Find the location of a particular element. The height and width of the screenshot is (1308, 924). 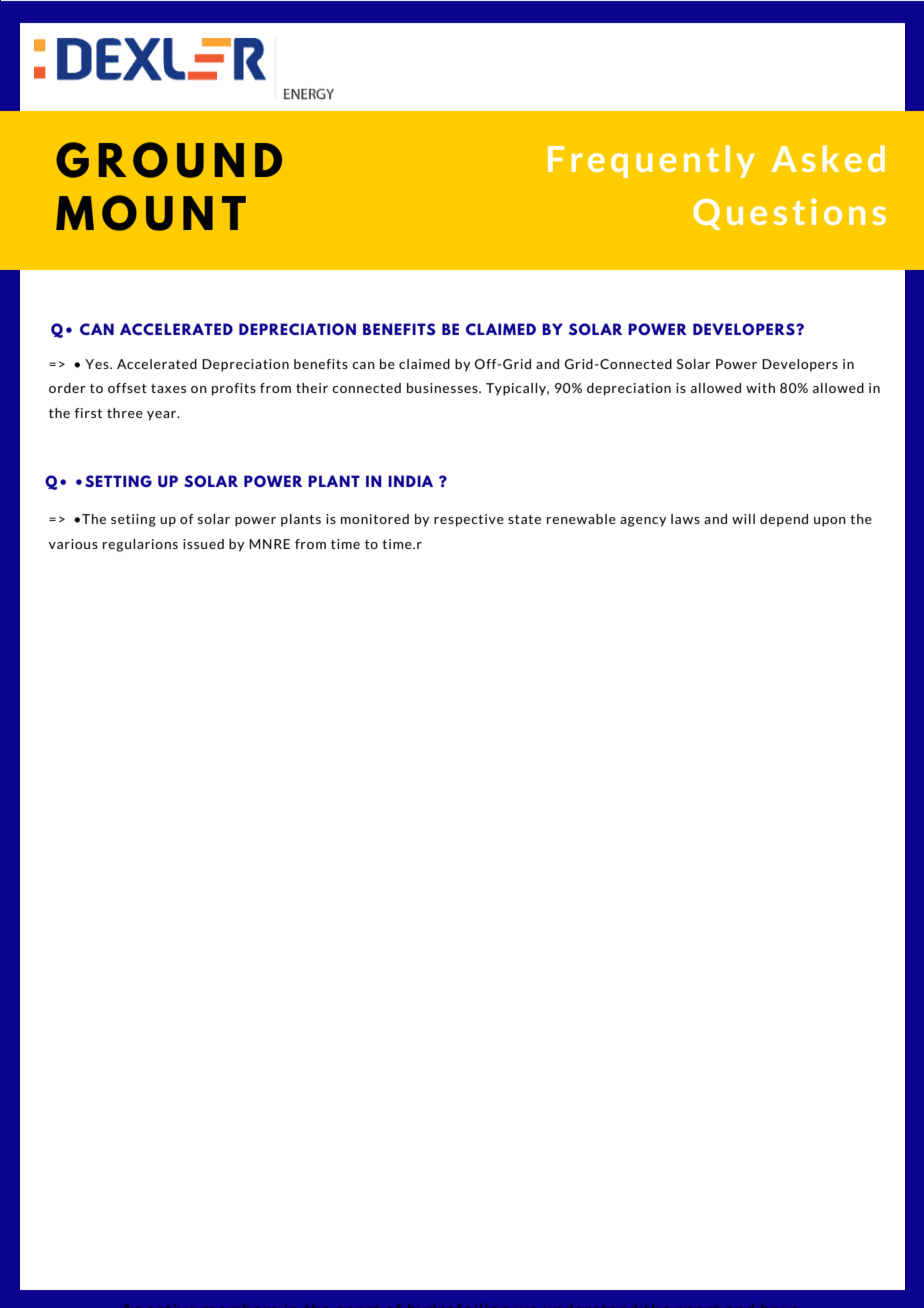

Asked is located at coordinates (828, 158).
